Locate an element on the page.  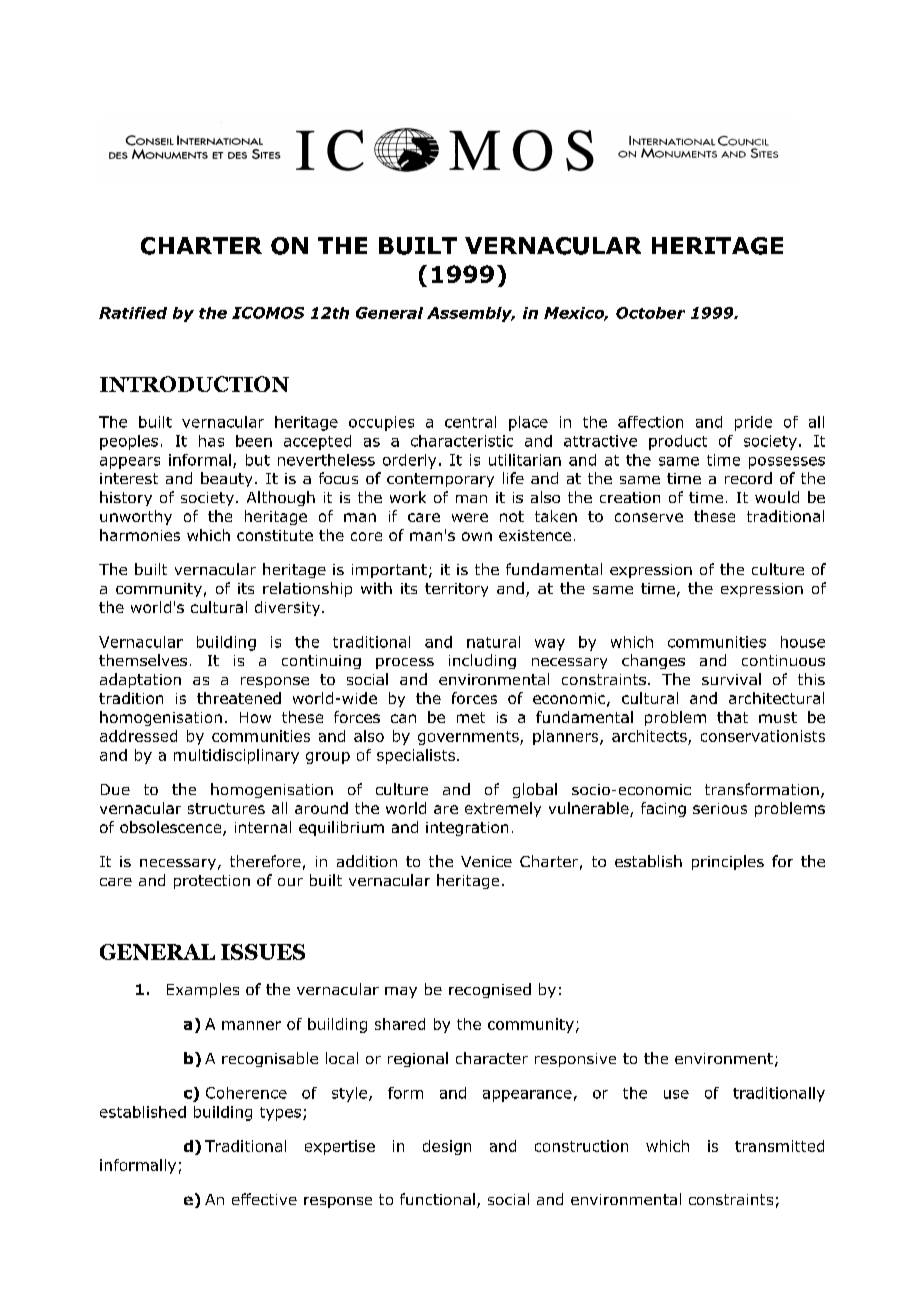
were is located at coordinates (470, 517).
